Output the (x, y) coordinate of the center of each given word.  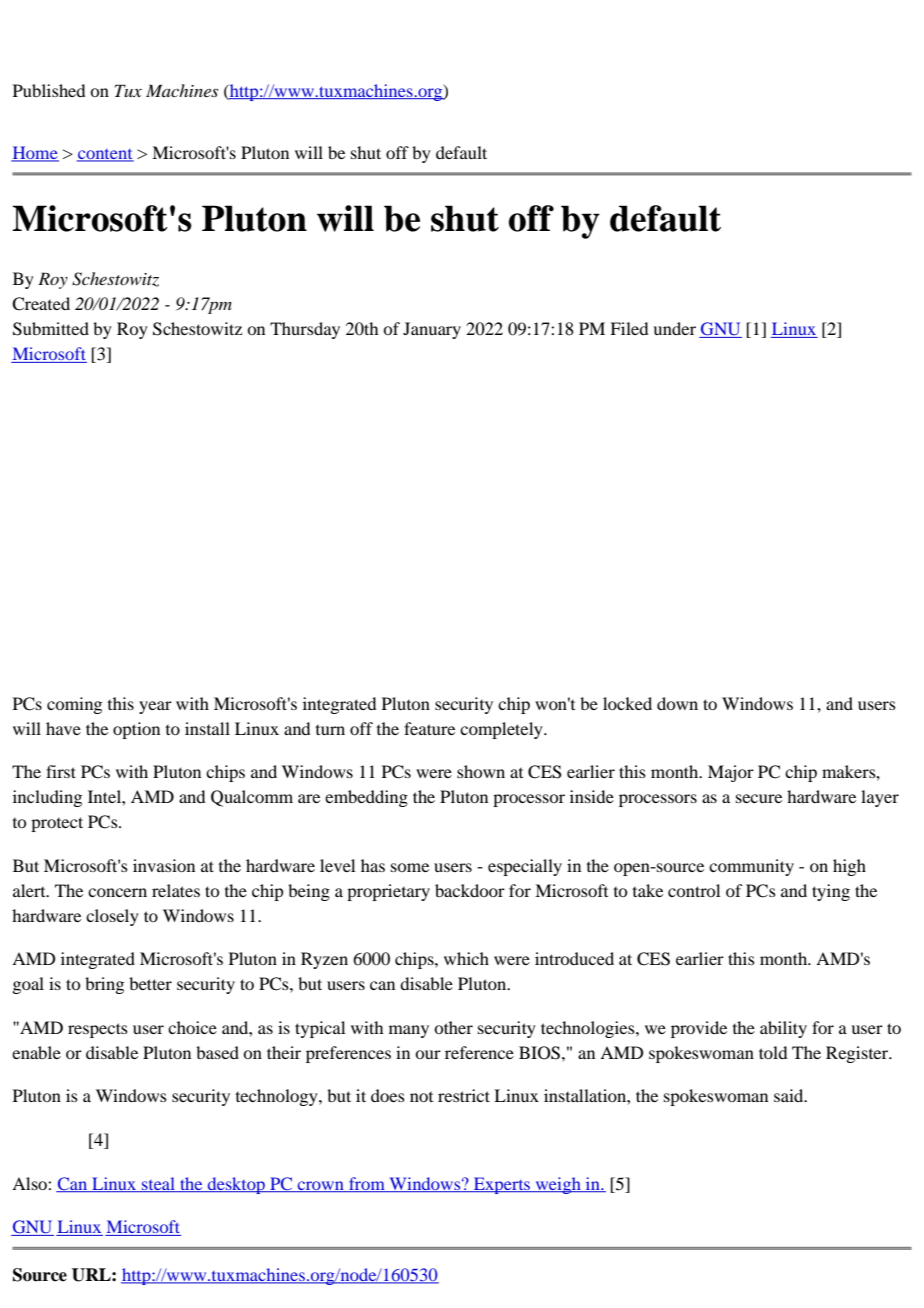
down (677, 703)
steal (158, 1184)
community (751, 867)
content (105, 155)
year (155, 707)
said (790, 1095)
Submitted (51, 329)
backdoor (470, 890)
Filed (629, 328)
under (674, 328)
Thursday (305, 330)
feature (429, 728)
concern (117, 892)
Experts (502, 1185)
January (432, 330)
